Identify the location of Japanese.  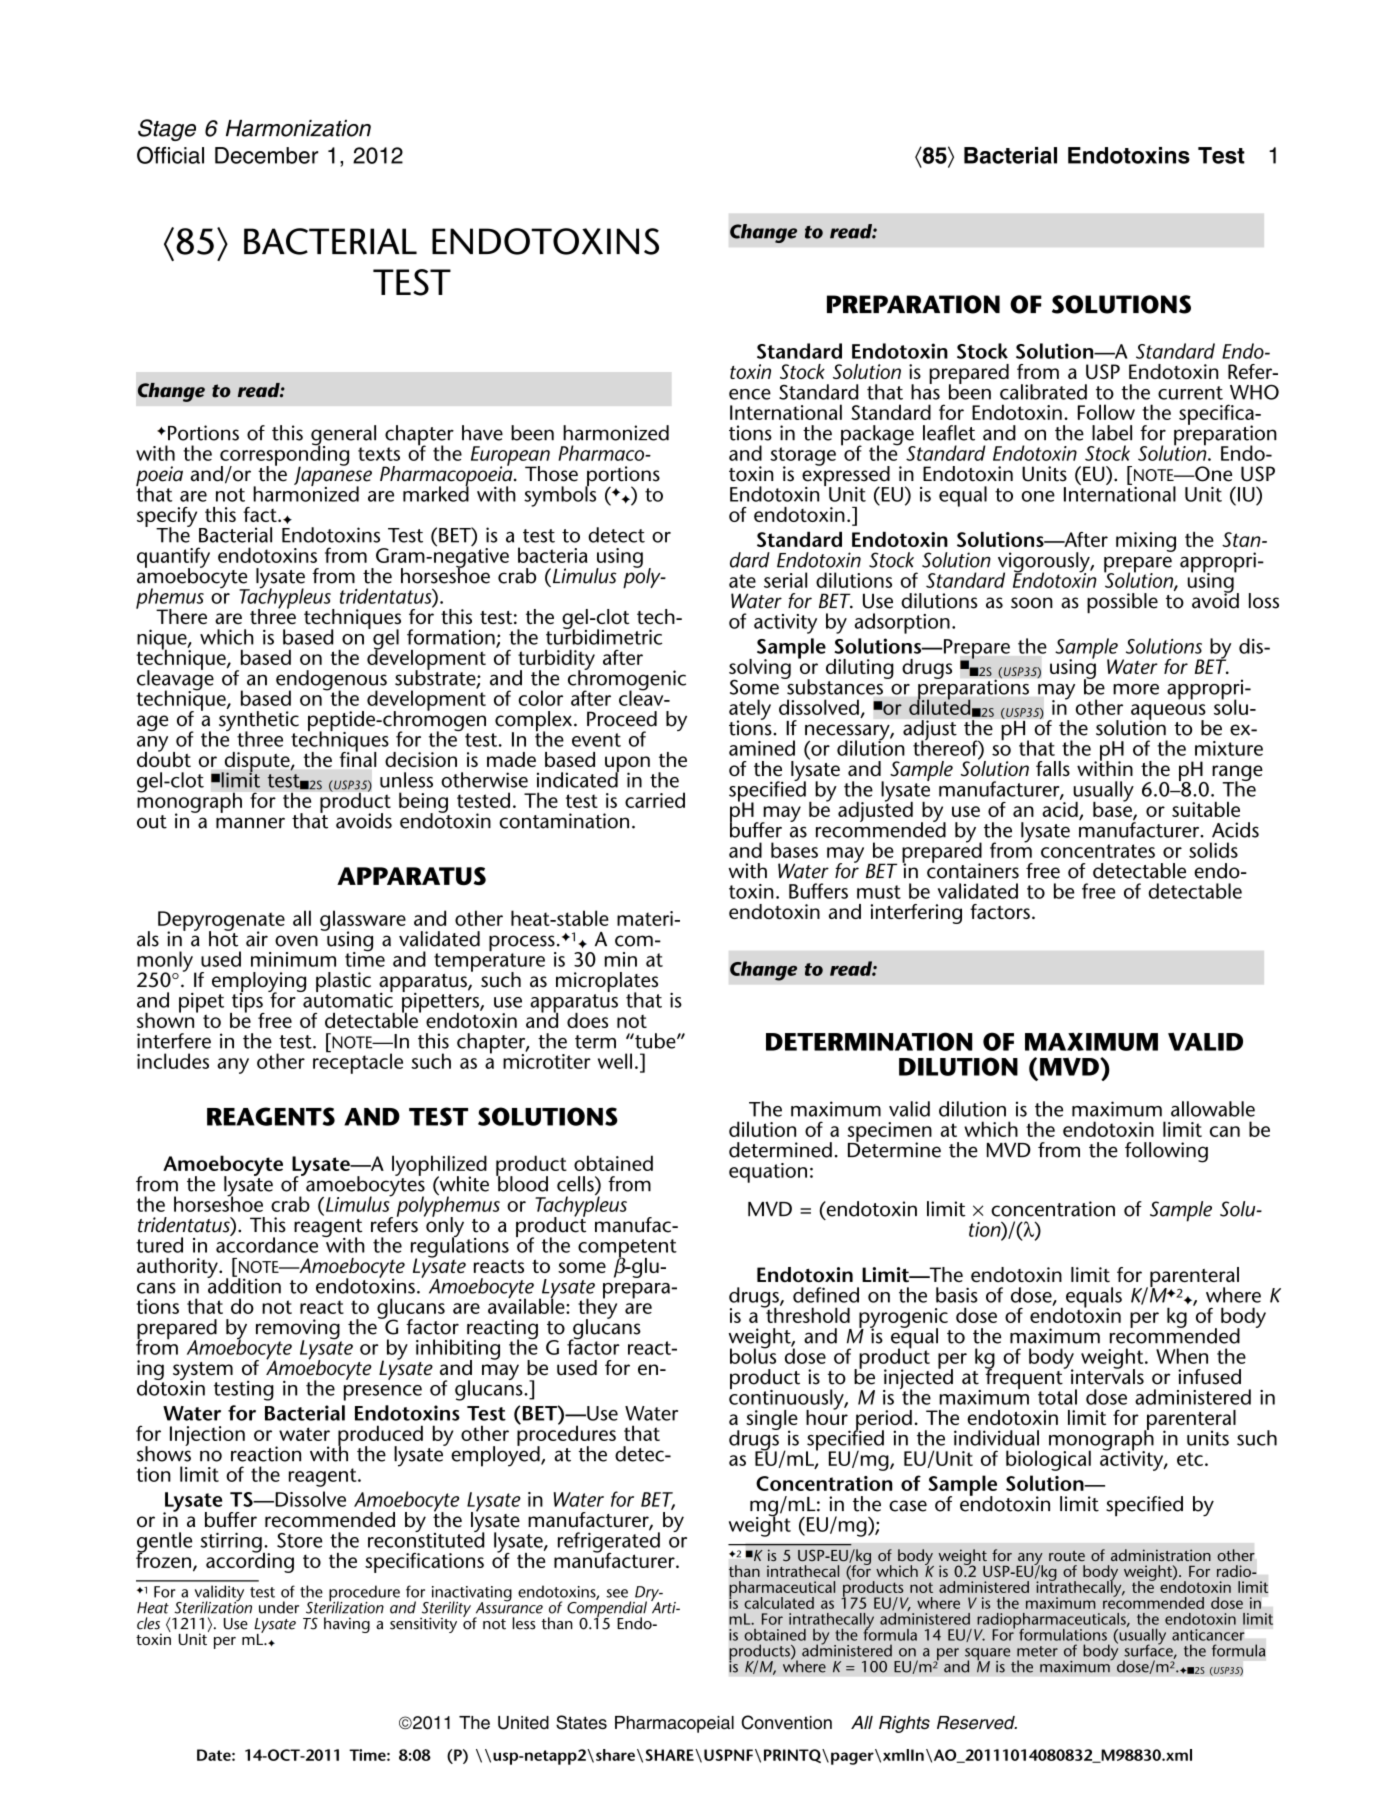
(333, 476).
